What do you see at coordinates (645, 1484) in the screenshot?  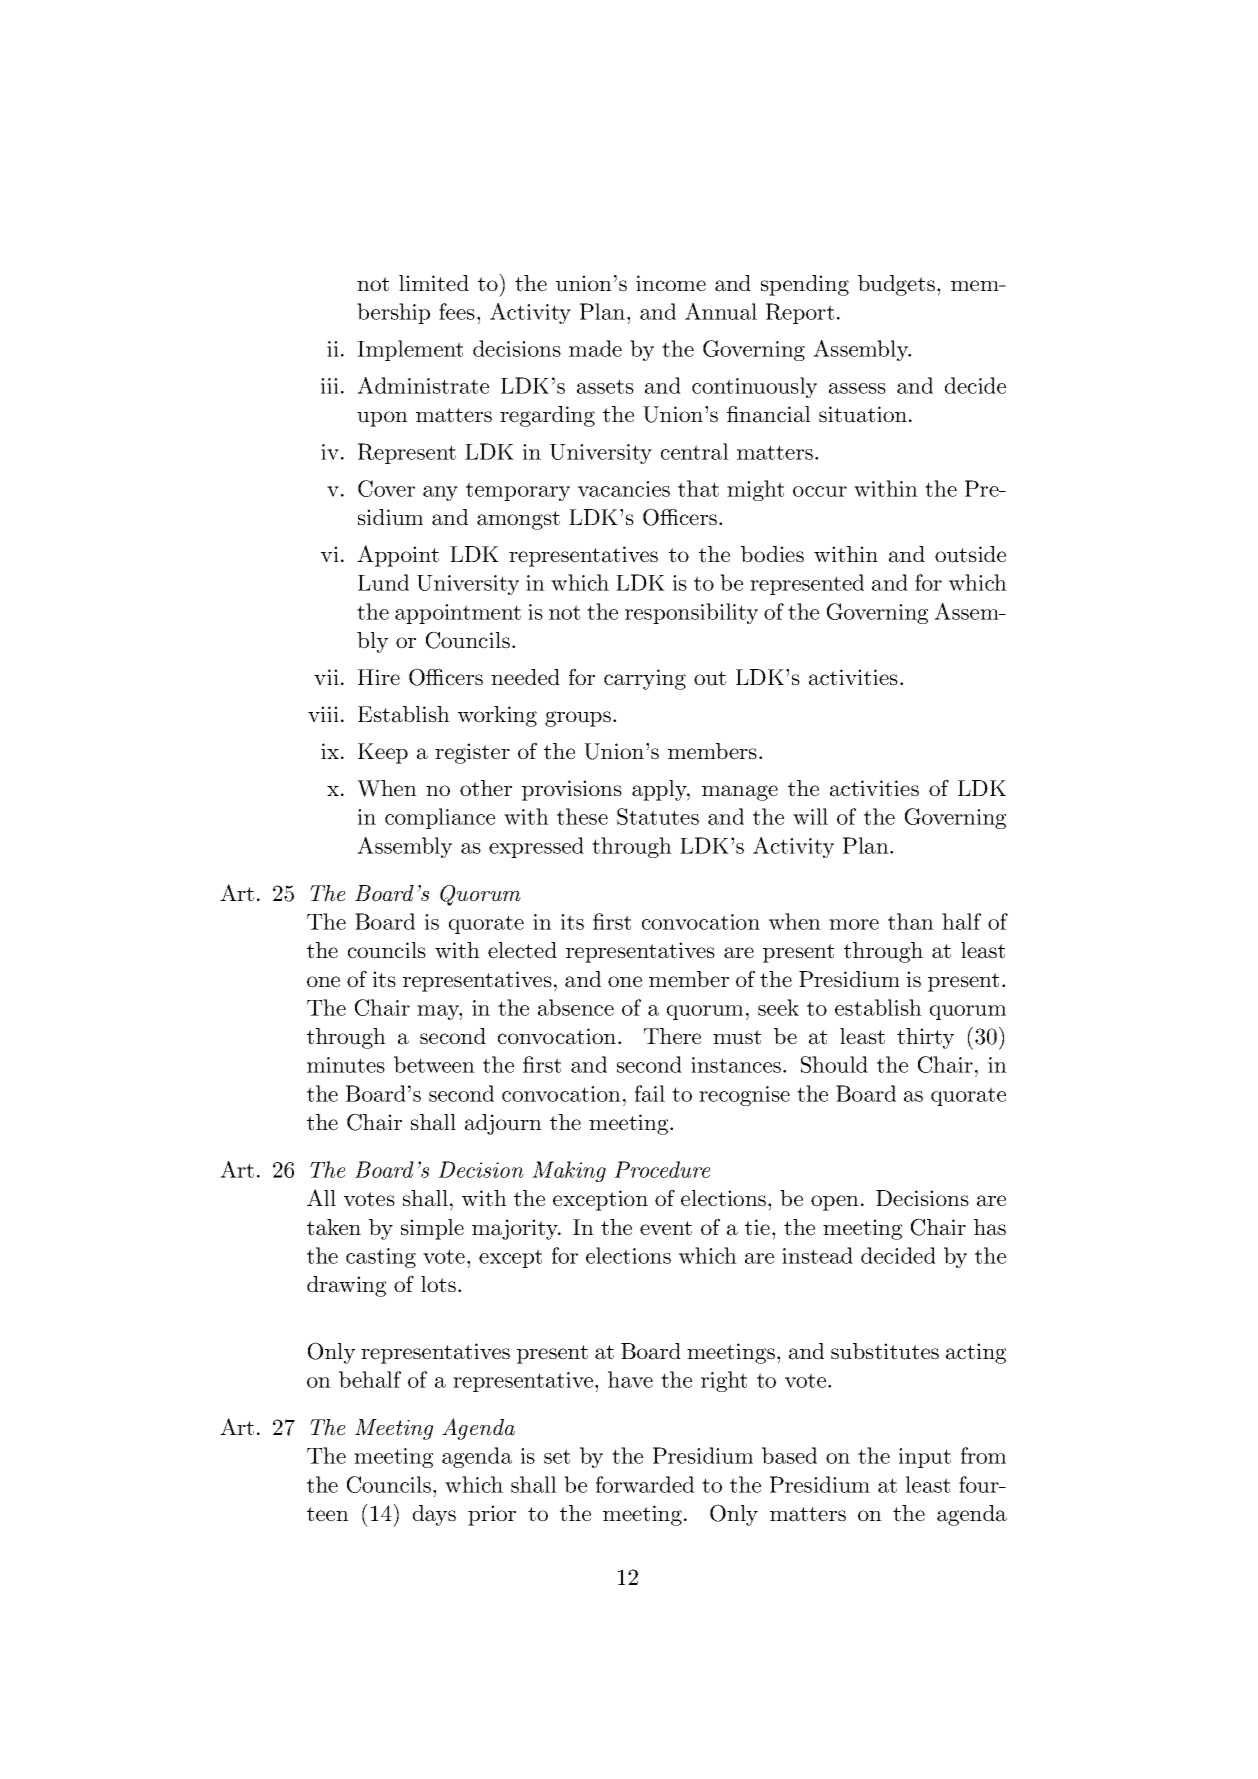 I see `forwarded` at bounding box center [645, 1484].
